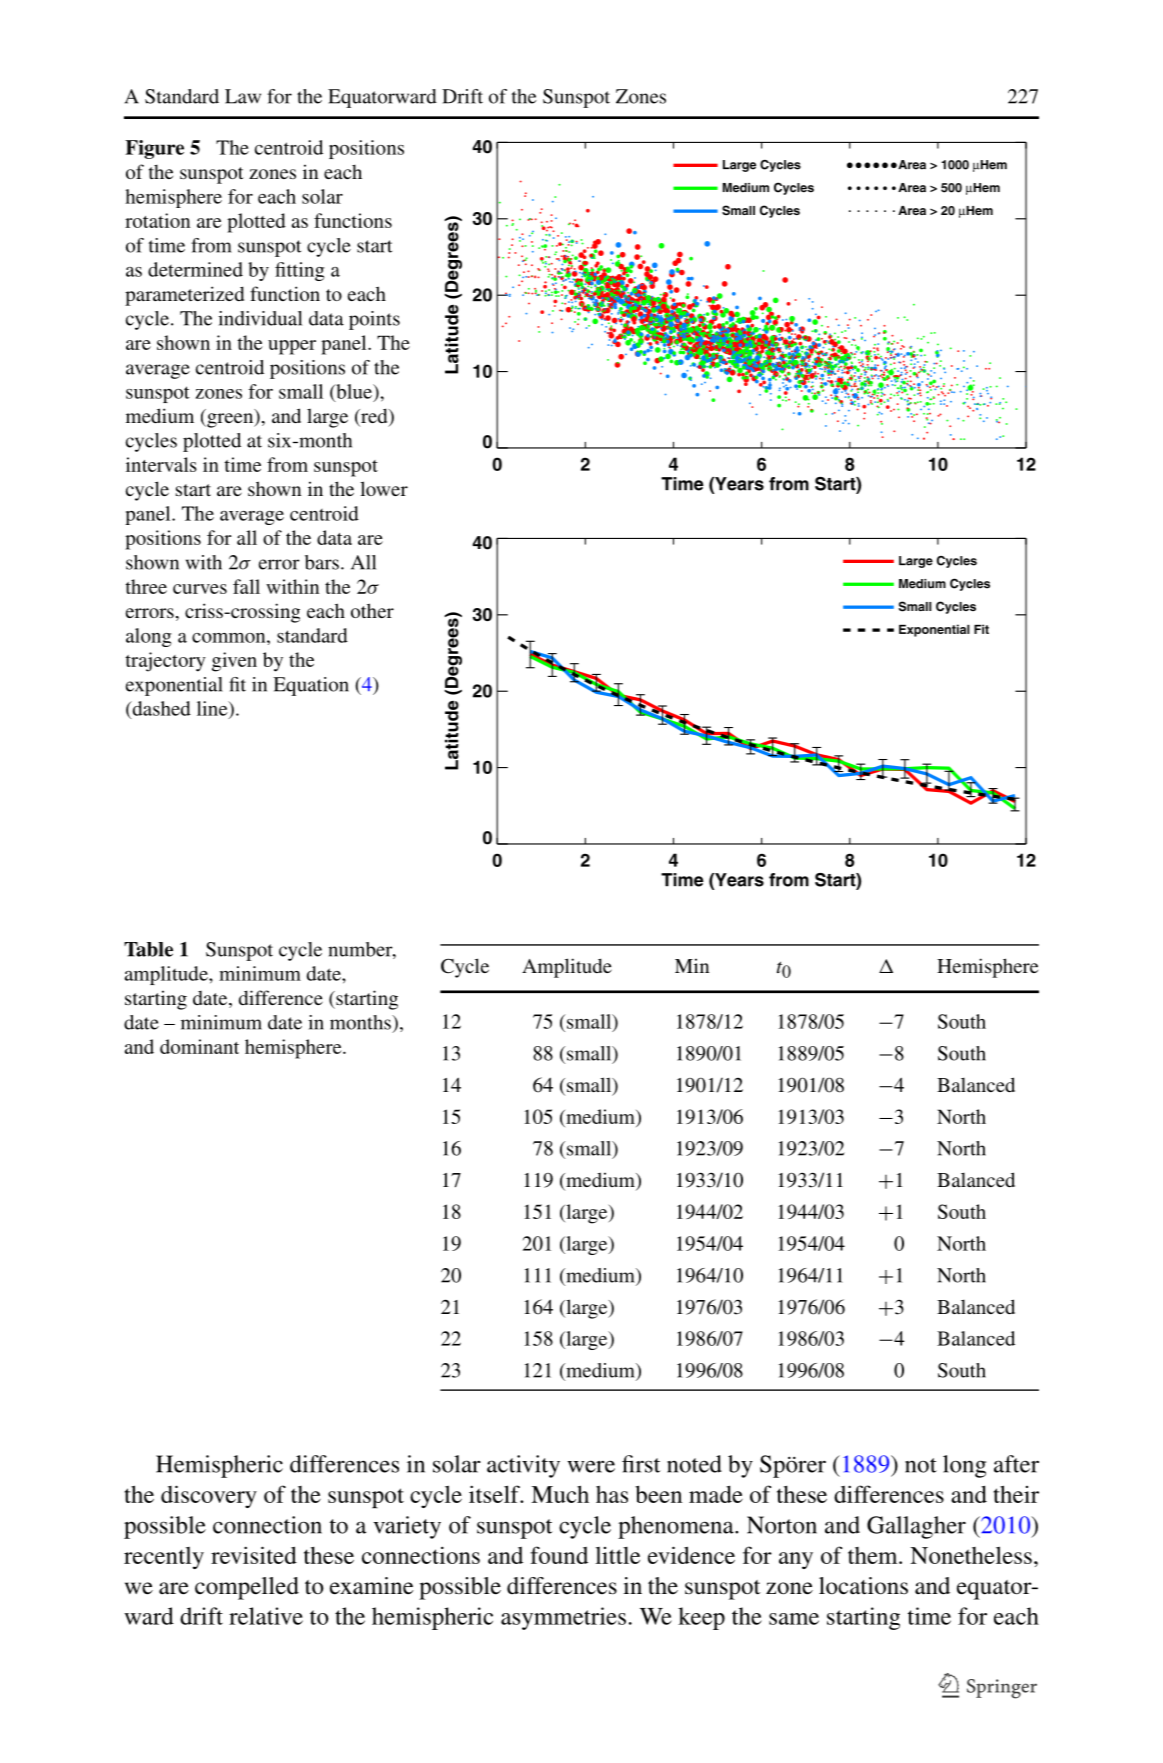  What do you see at coordinates (311, 686) in the image?
I see `Equation` at bounding box center [311, 686].
